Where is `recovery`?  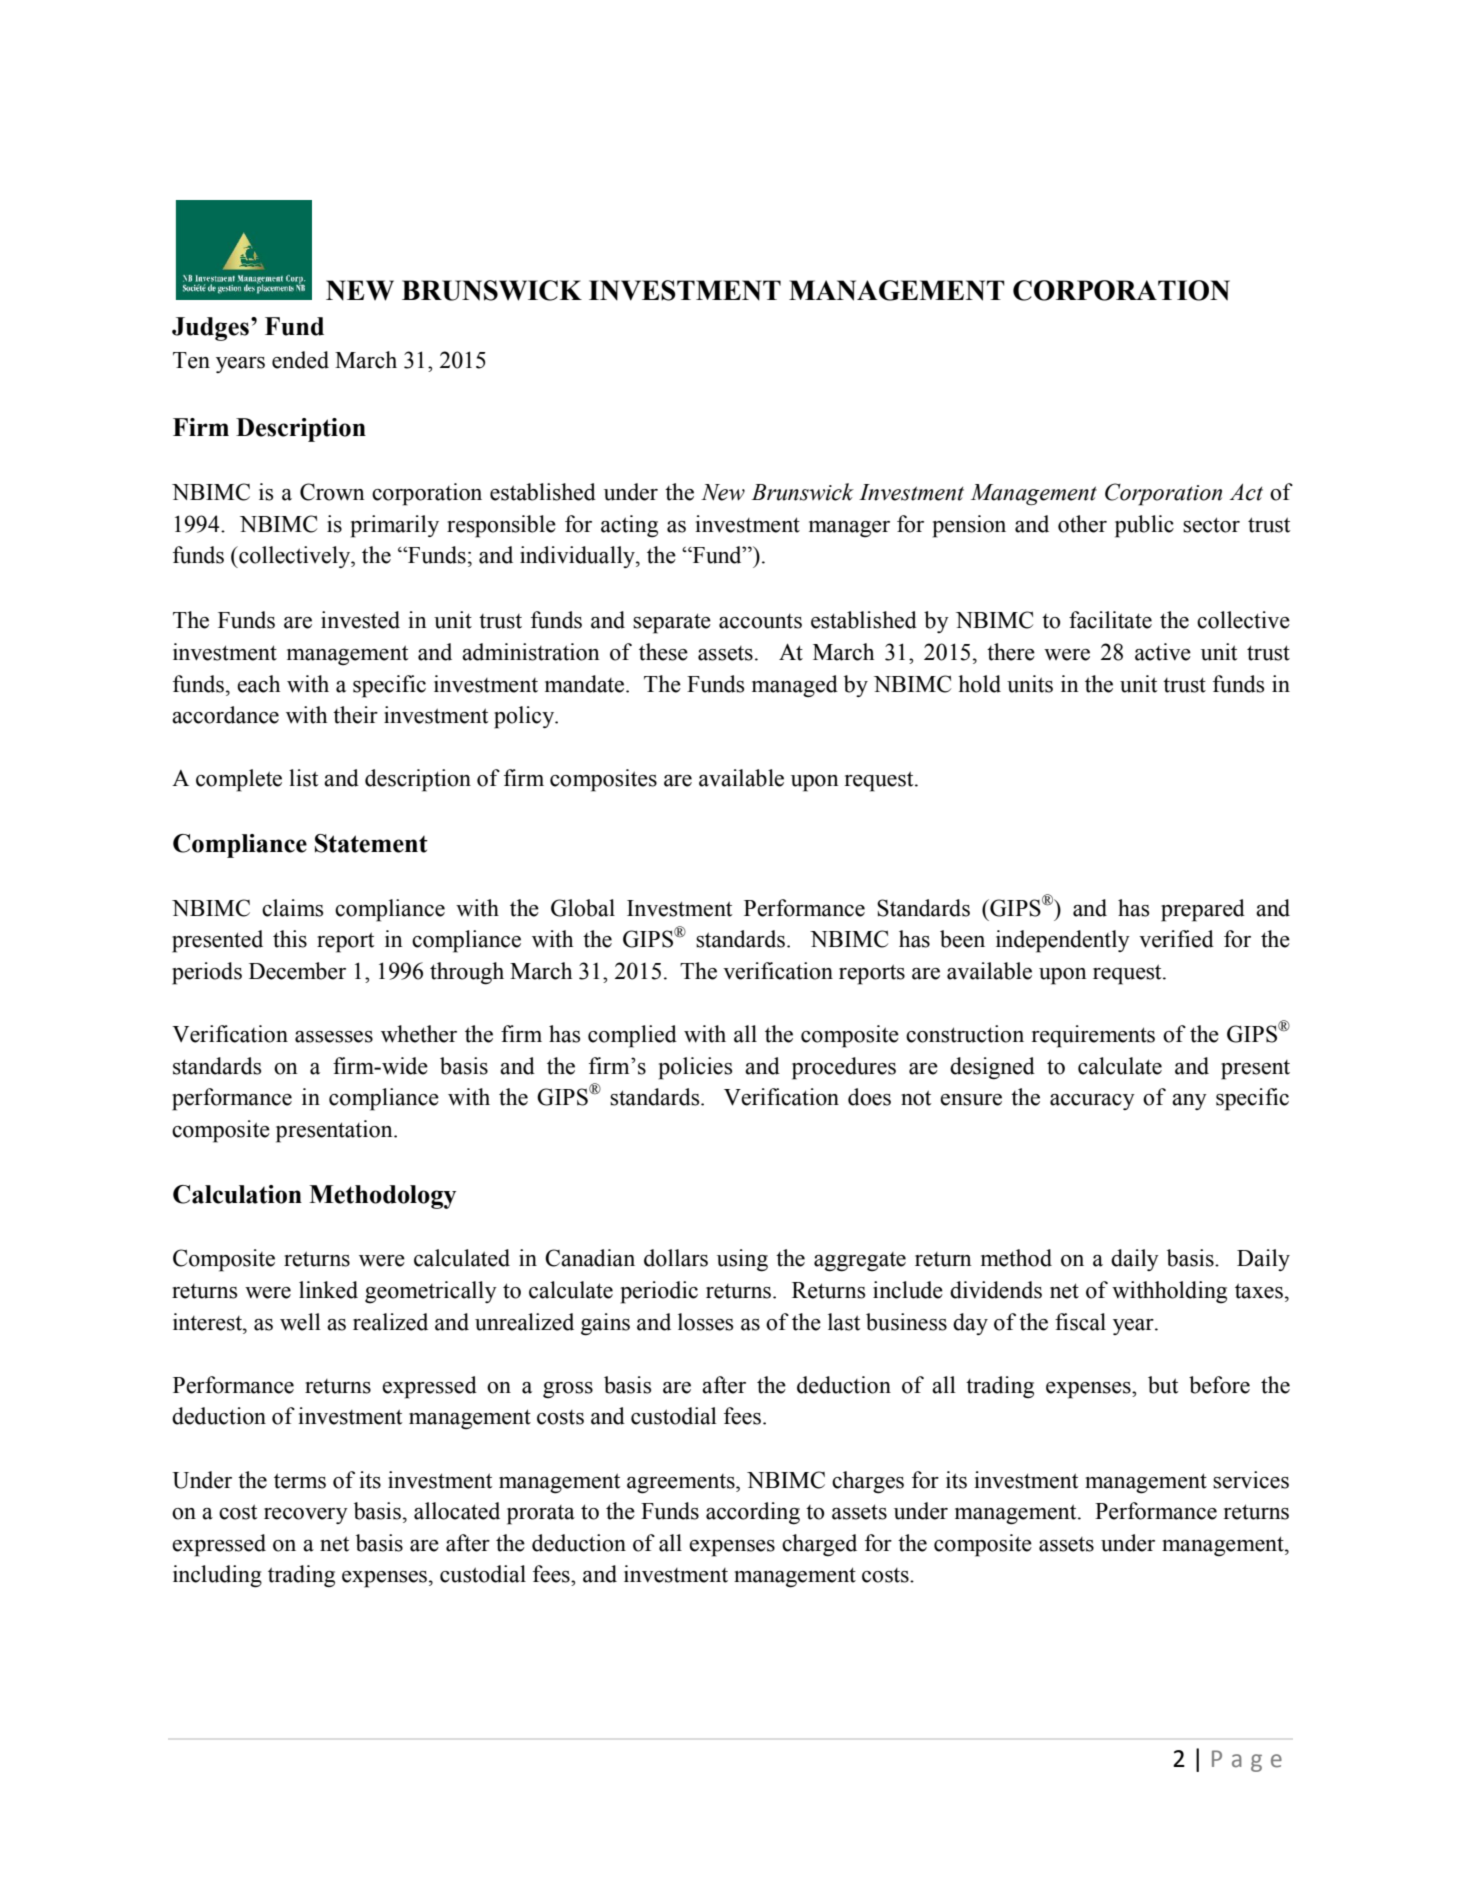 recovery is located at coordinates (306, 1516).
